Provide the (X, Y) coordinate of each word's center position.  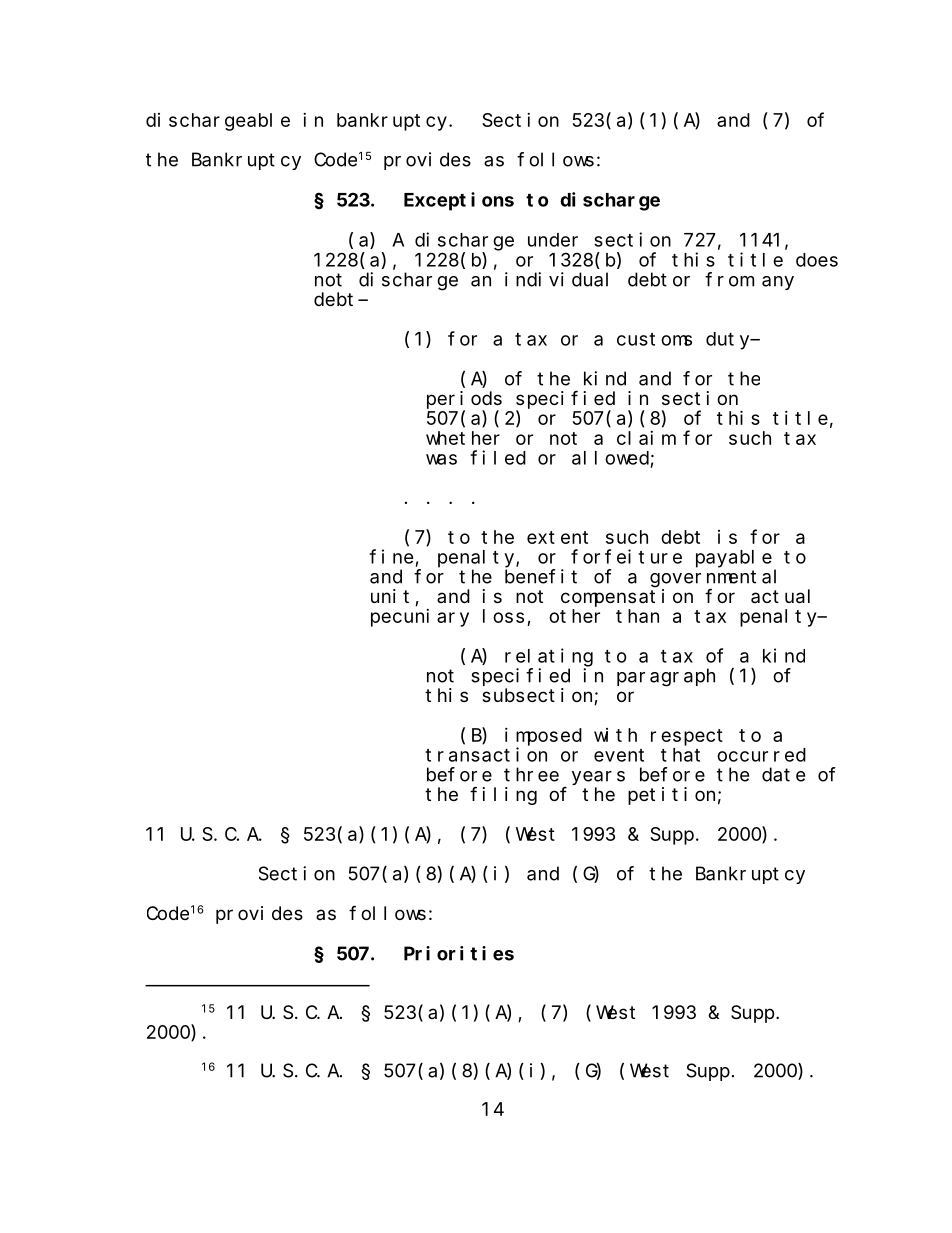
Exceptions (459, 201)
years (598, 778)
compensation (627, 598)
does (817, 260)
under (553, 240)
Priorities (459, 953)
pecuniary (420, 618)
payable (734, 559)
